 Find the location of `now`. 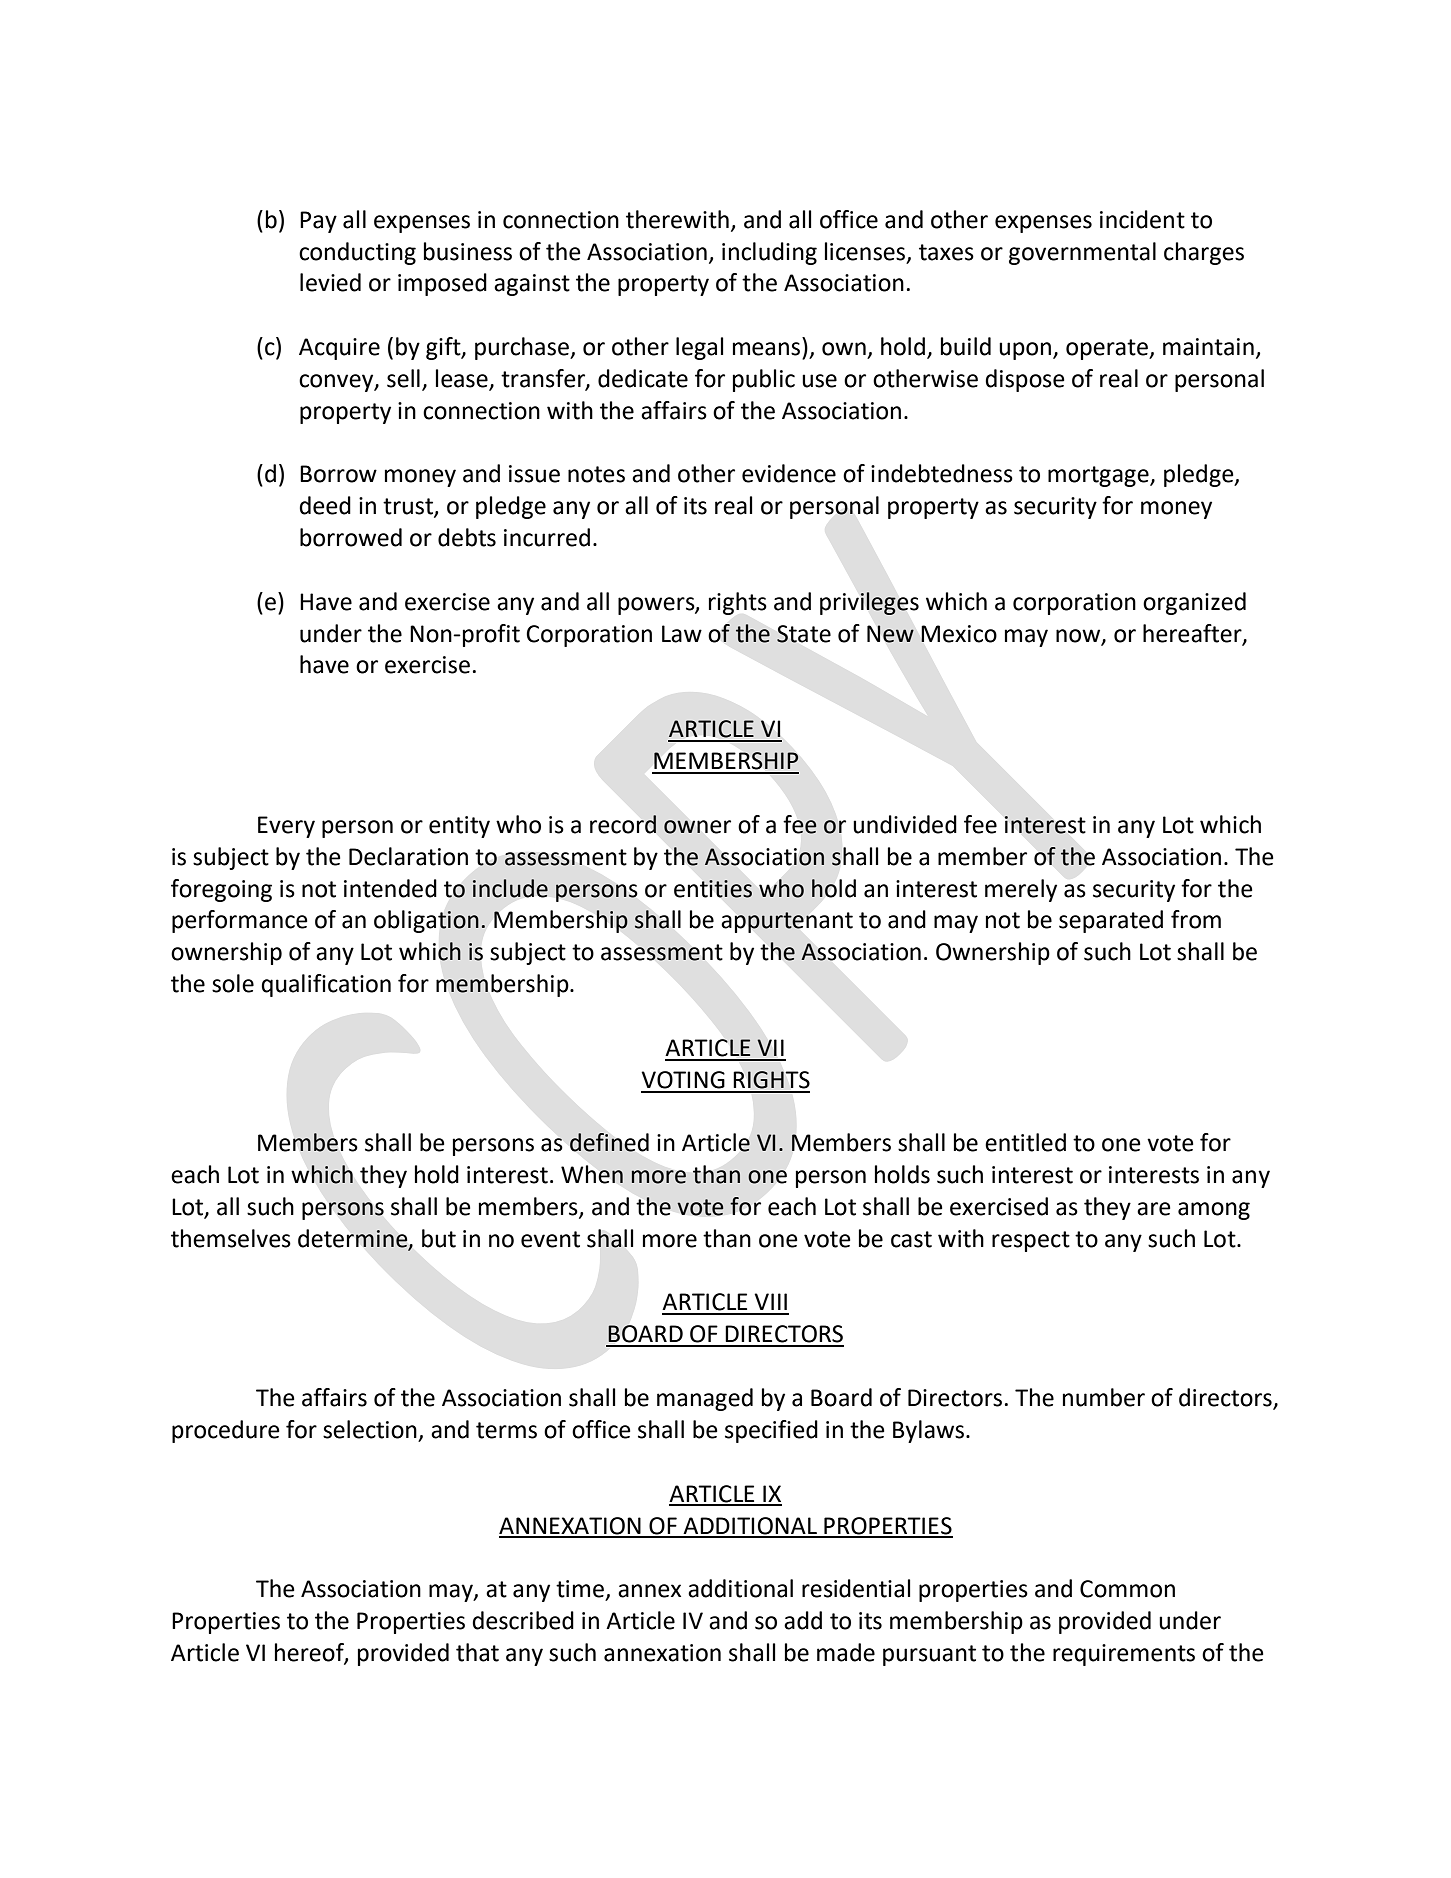

now is located at coordinates (1079, 636).
